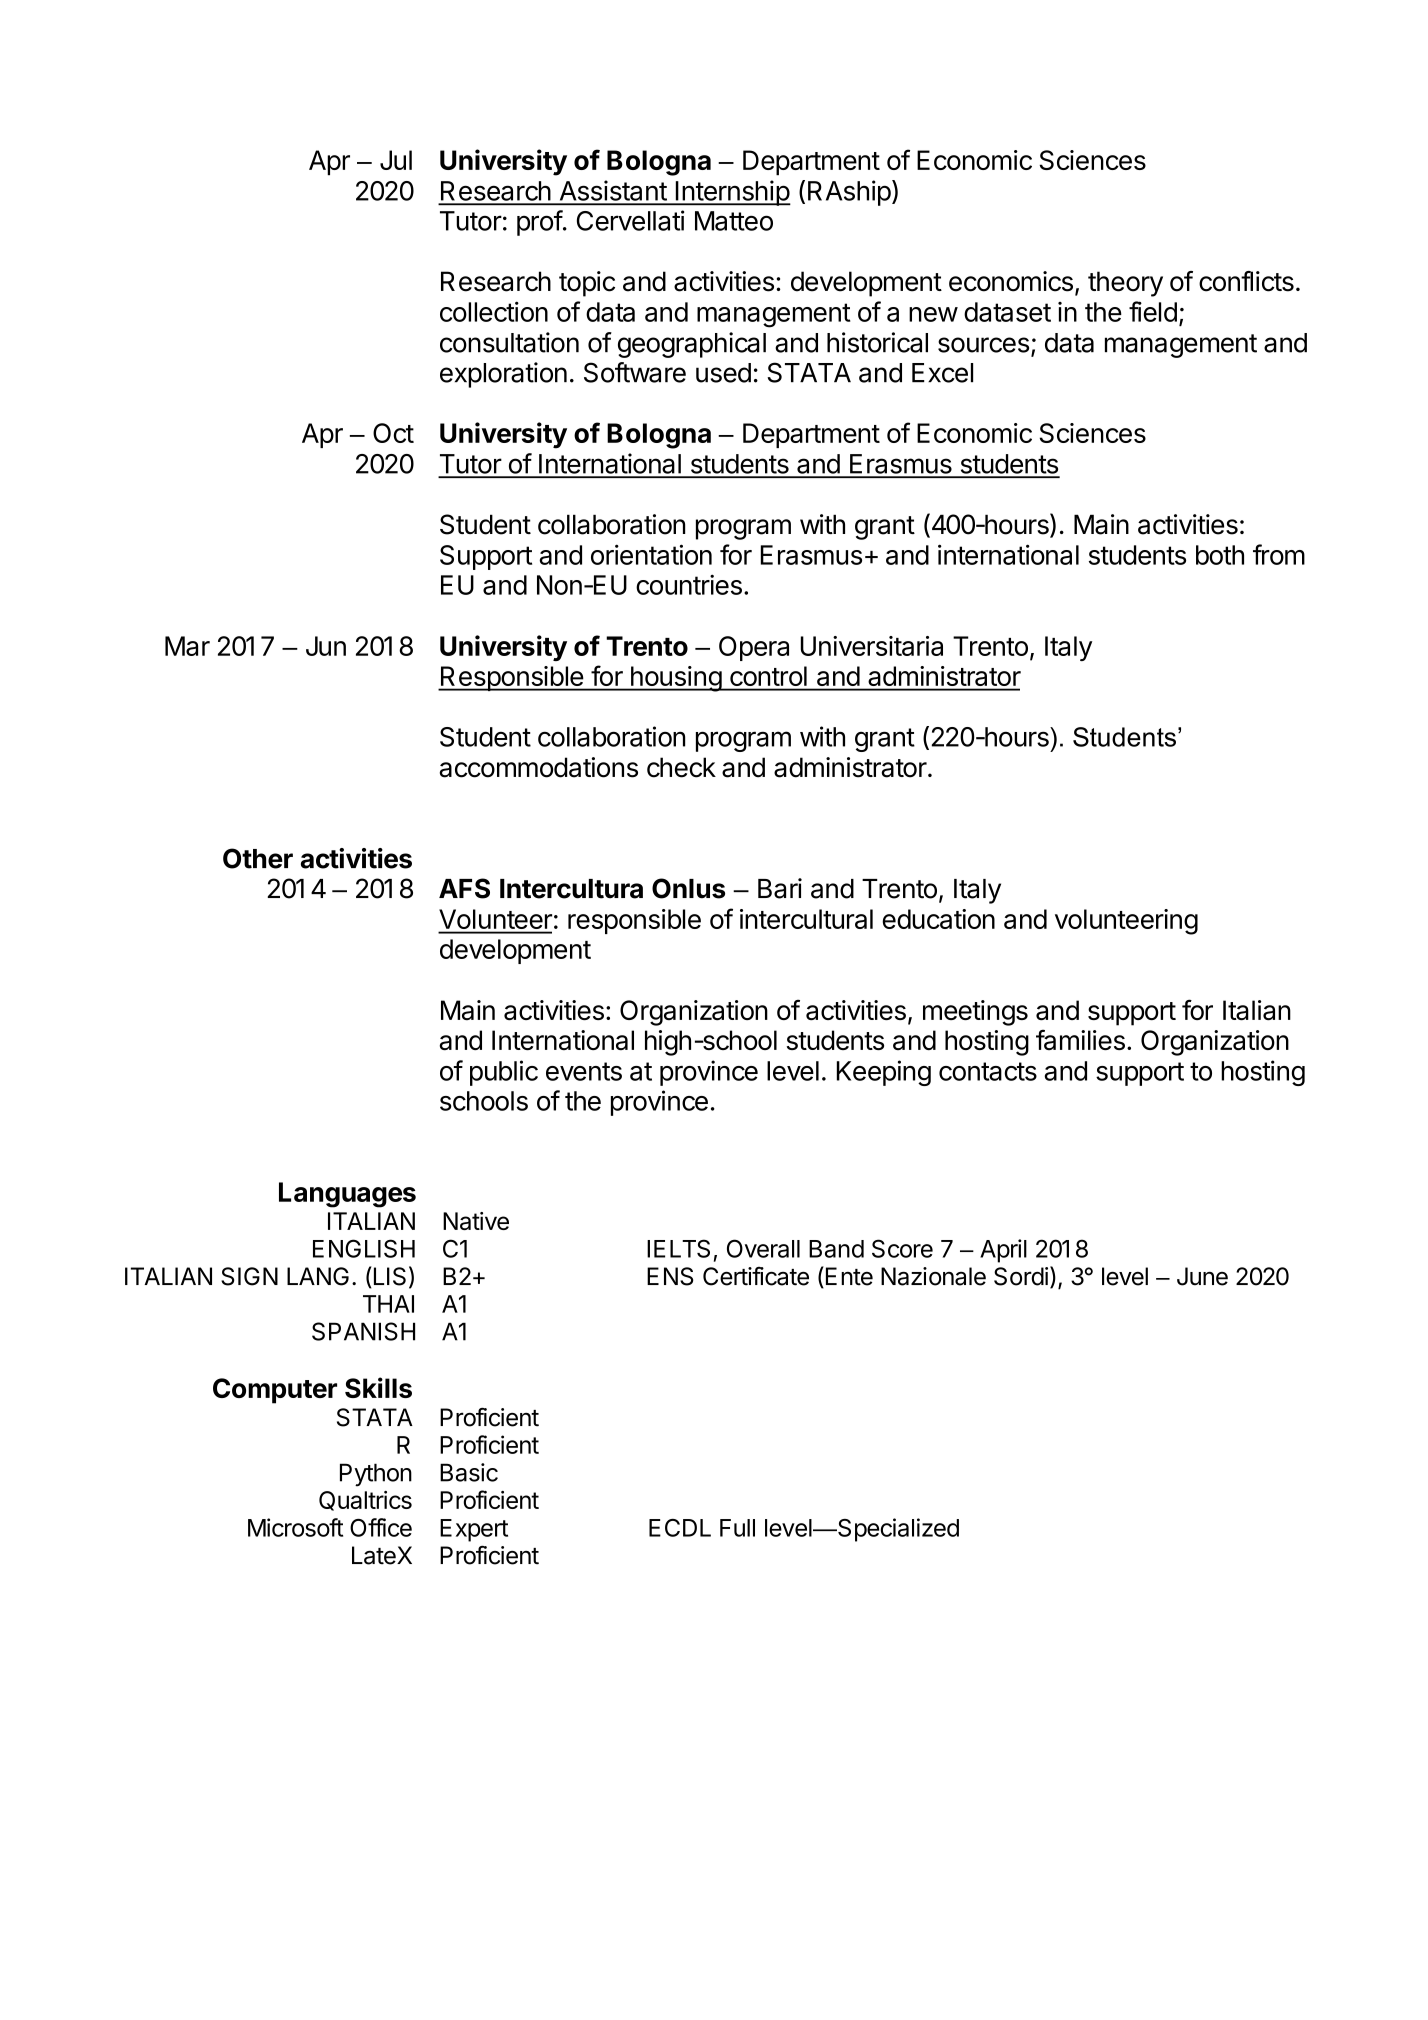 Image resolution: width=1428 pixels, height=2020 pixels. What do you see at coordinates (754, 648) in the screenshot?
I see `Opera` at bounding box center [754, 648].
